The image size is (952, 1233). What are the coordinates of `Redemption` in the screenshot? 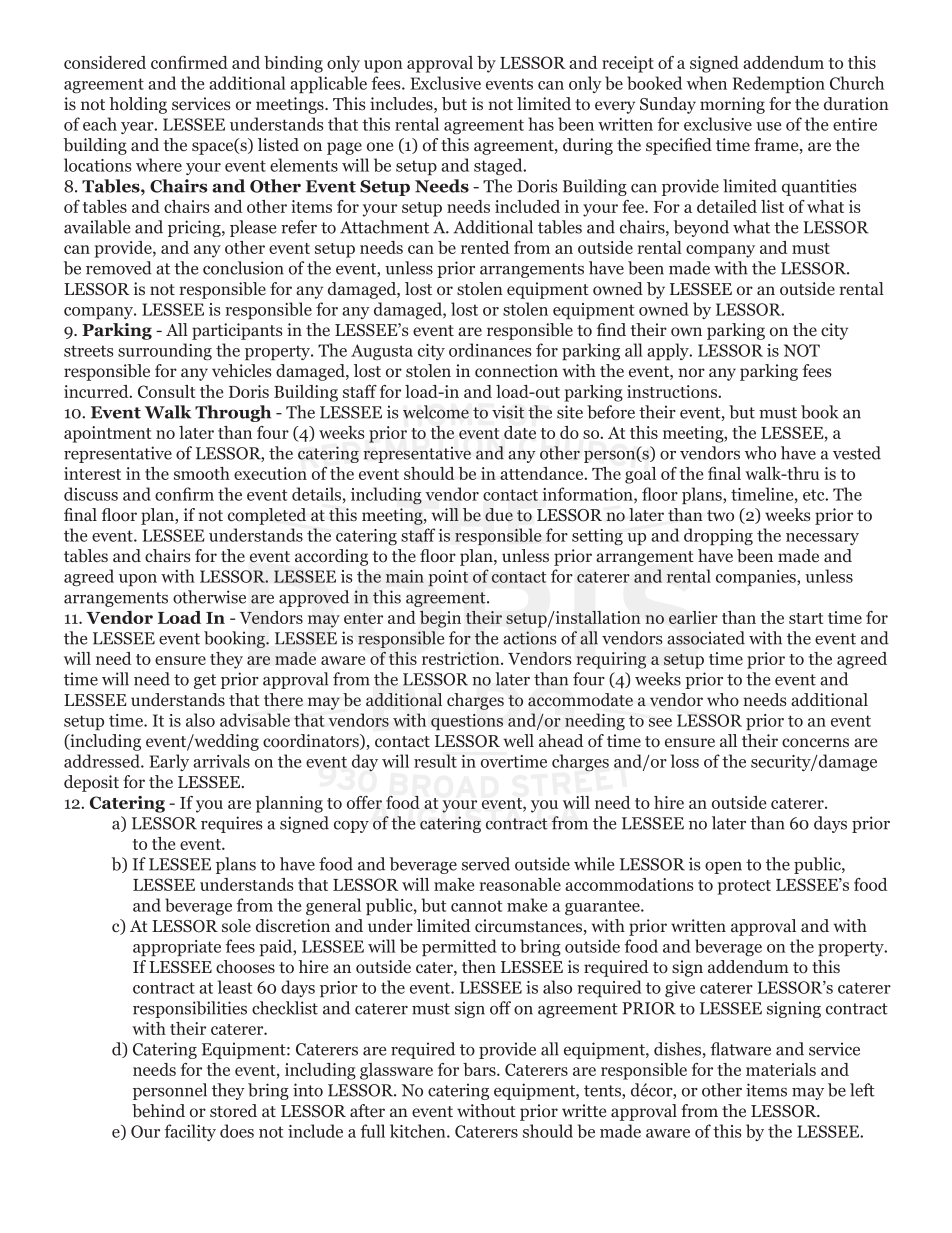 It's located at (778, 84).
